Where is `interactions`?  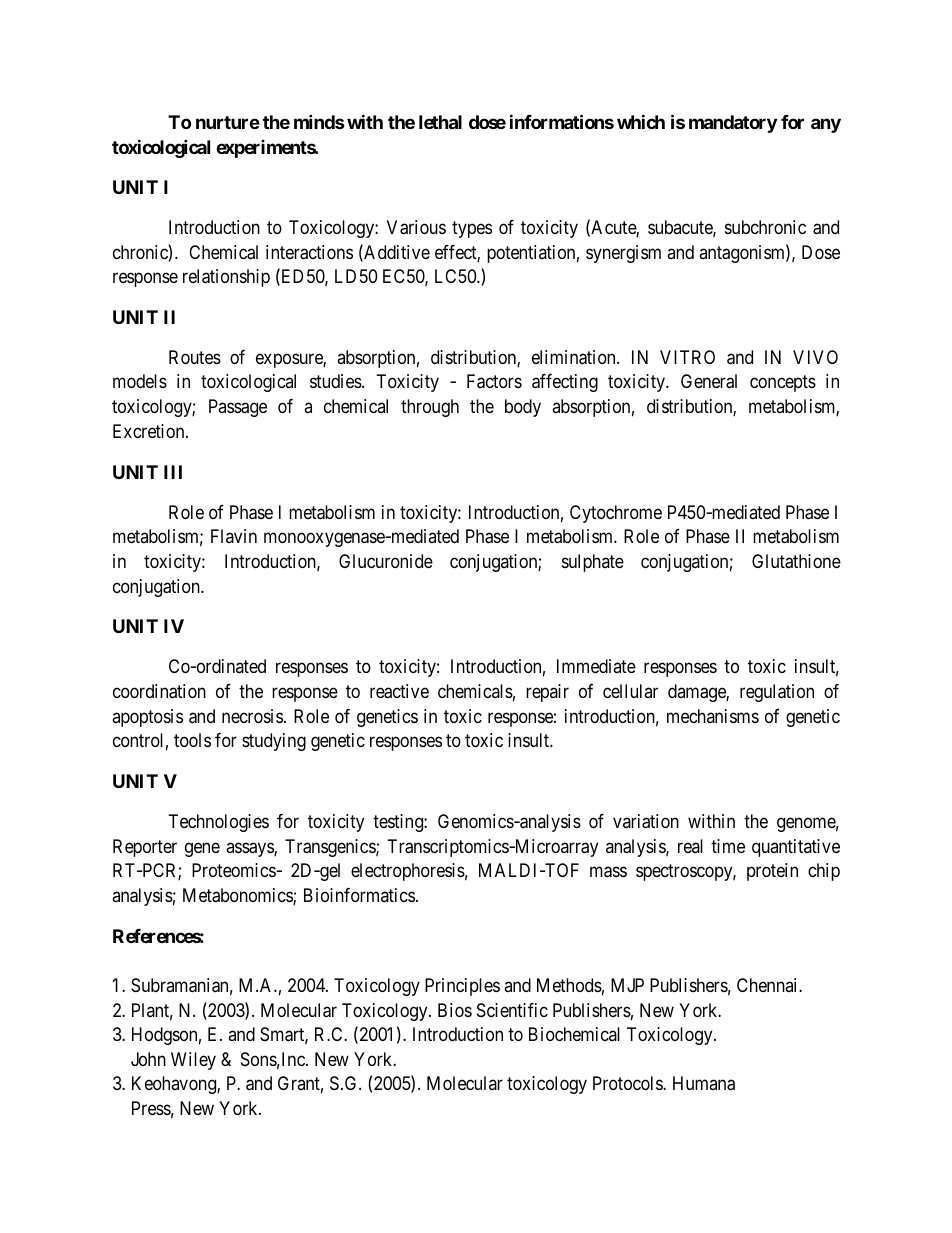 interactions is located at coordinates (309, 252).
